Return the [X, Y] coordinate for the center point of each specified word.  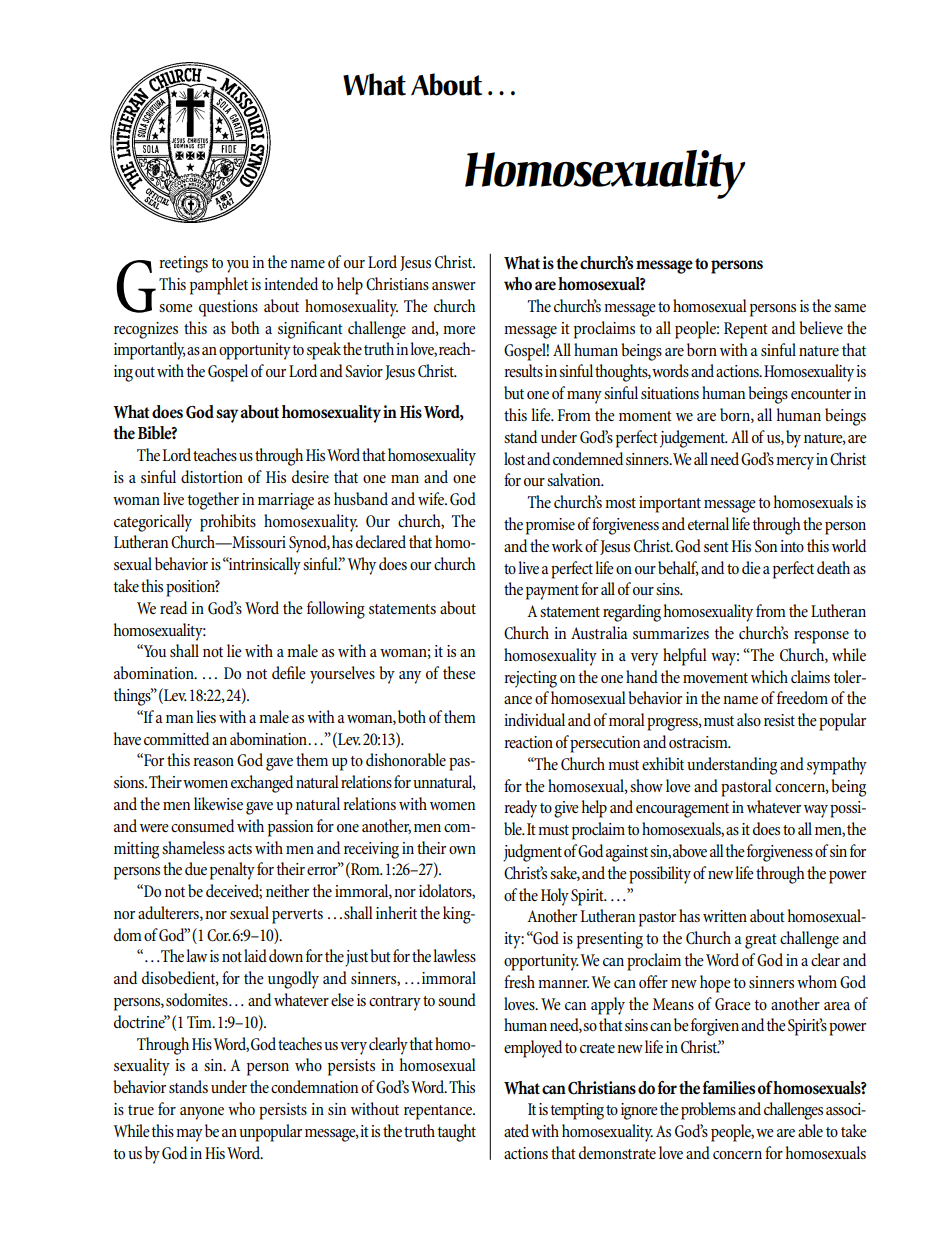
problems [708, 1111]
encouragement [682, 810]
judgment [532, 853]
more [459, 330]
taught [457, 1133]
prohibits [228, 523]
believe [821, 327]
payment [552, 592]
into [792, 546]
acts [240, 849]
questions [228, 308]
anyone [202, 1113]
